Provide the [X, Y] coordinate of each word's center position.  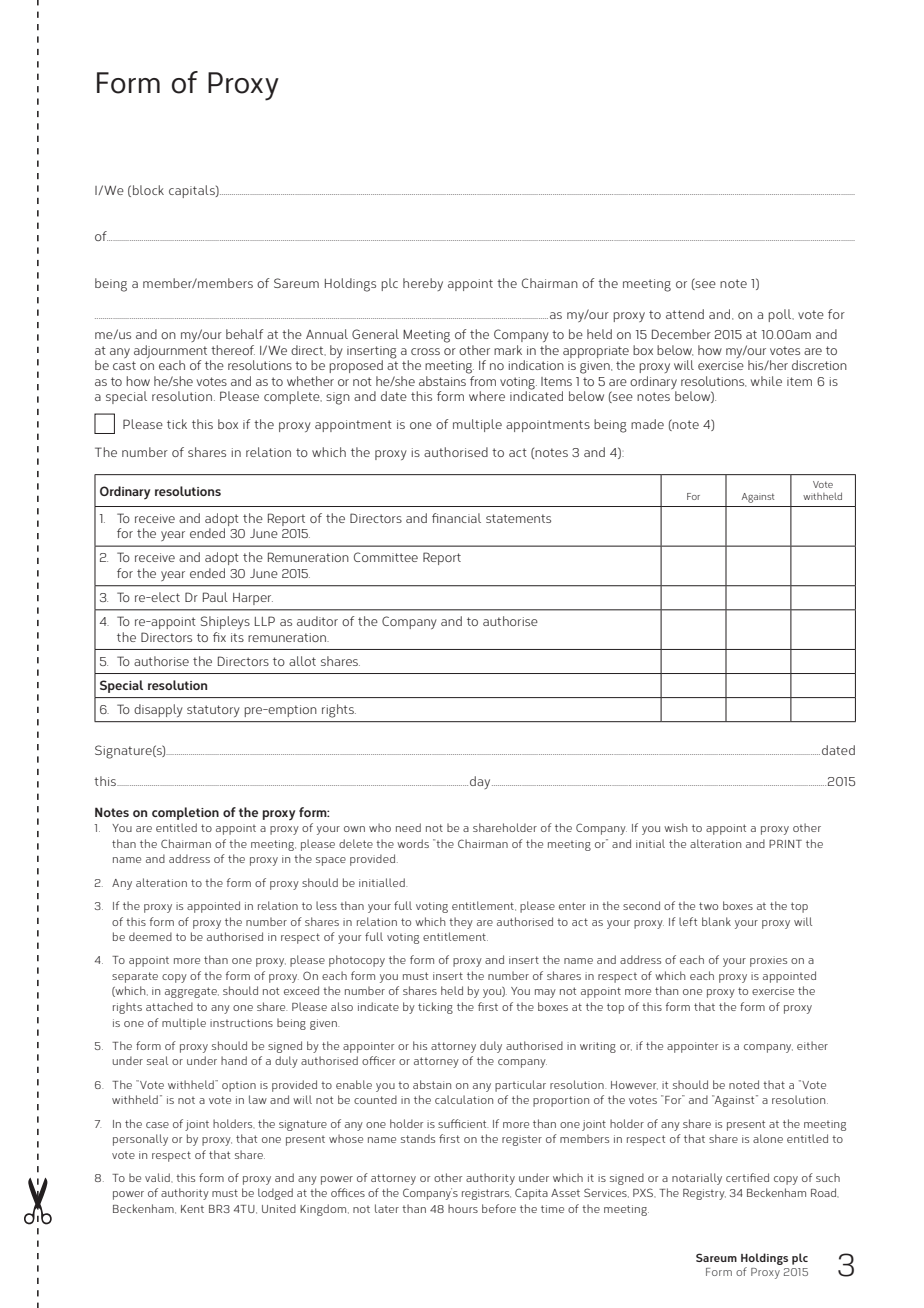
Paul [215, 597]
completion [185, 813]
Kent [192, 1209]
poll [781, 315]
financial [456, 518]
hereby [423, 284]
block [148, 190]
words [413, 843]
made [647, 424]
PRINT [785, 844]
